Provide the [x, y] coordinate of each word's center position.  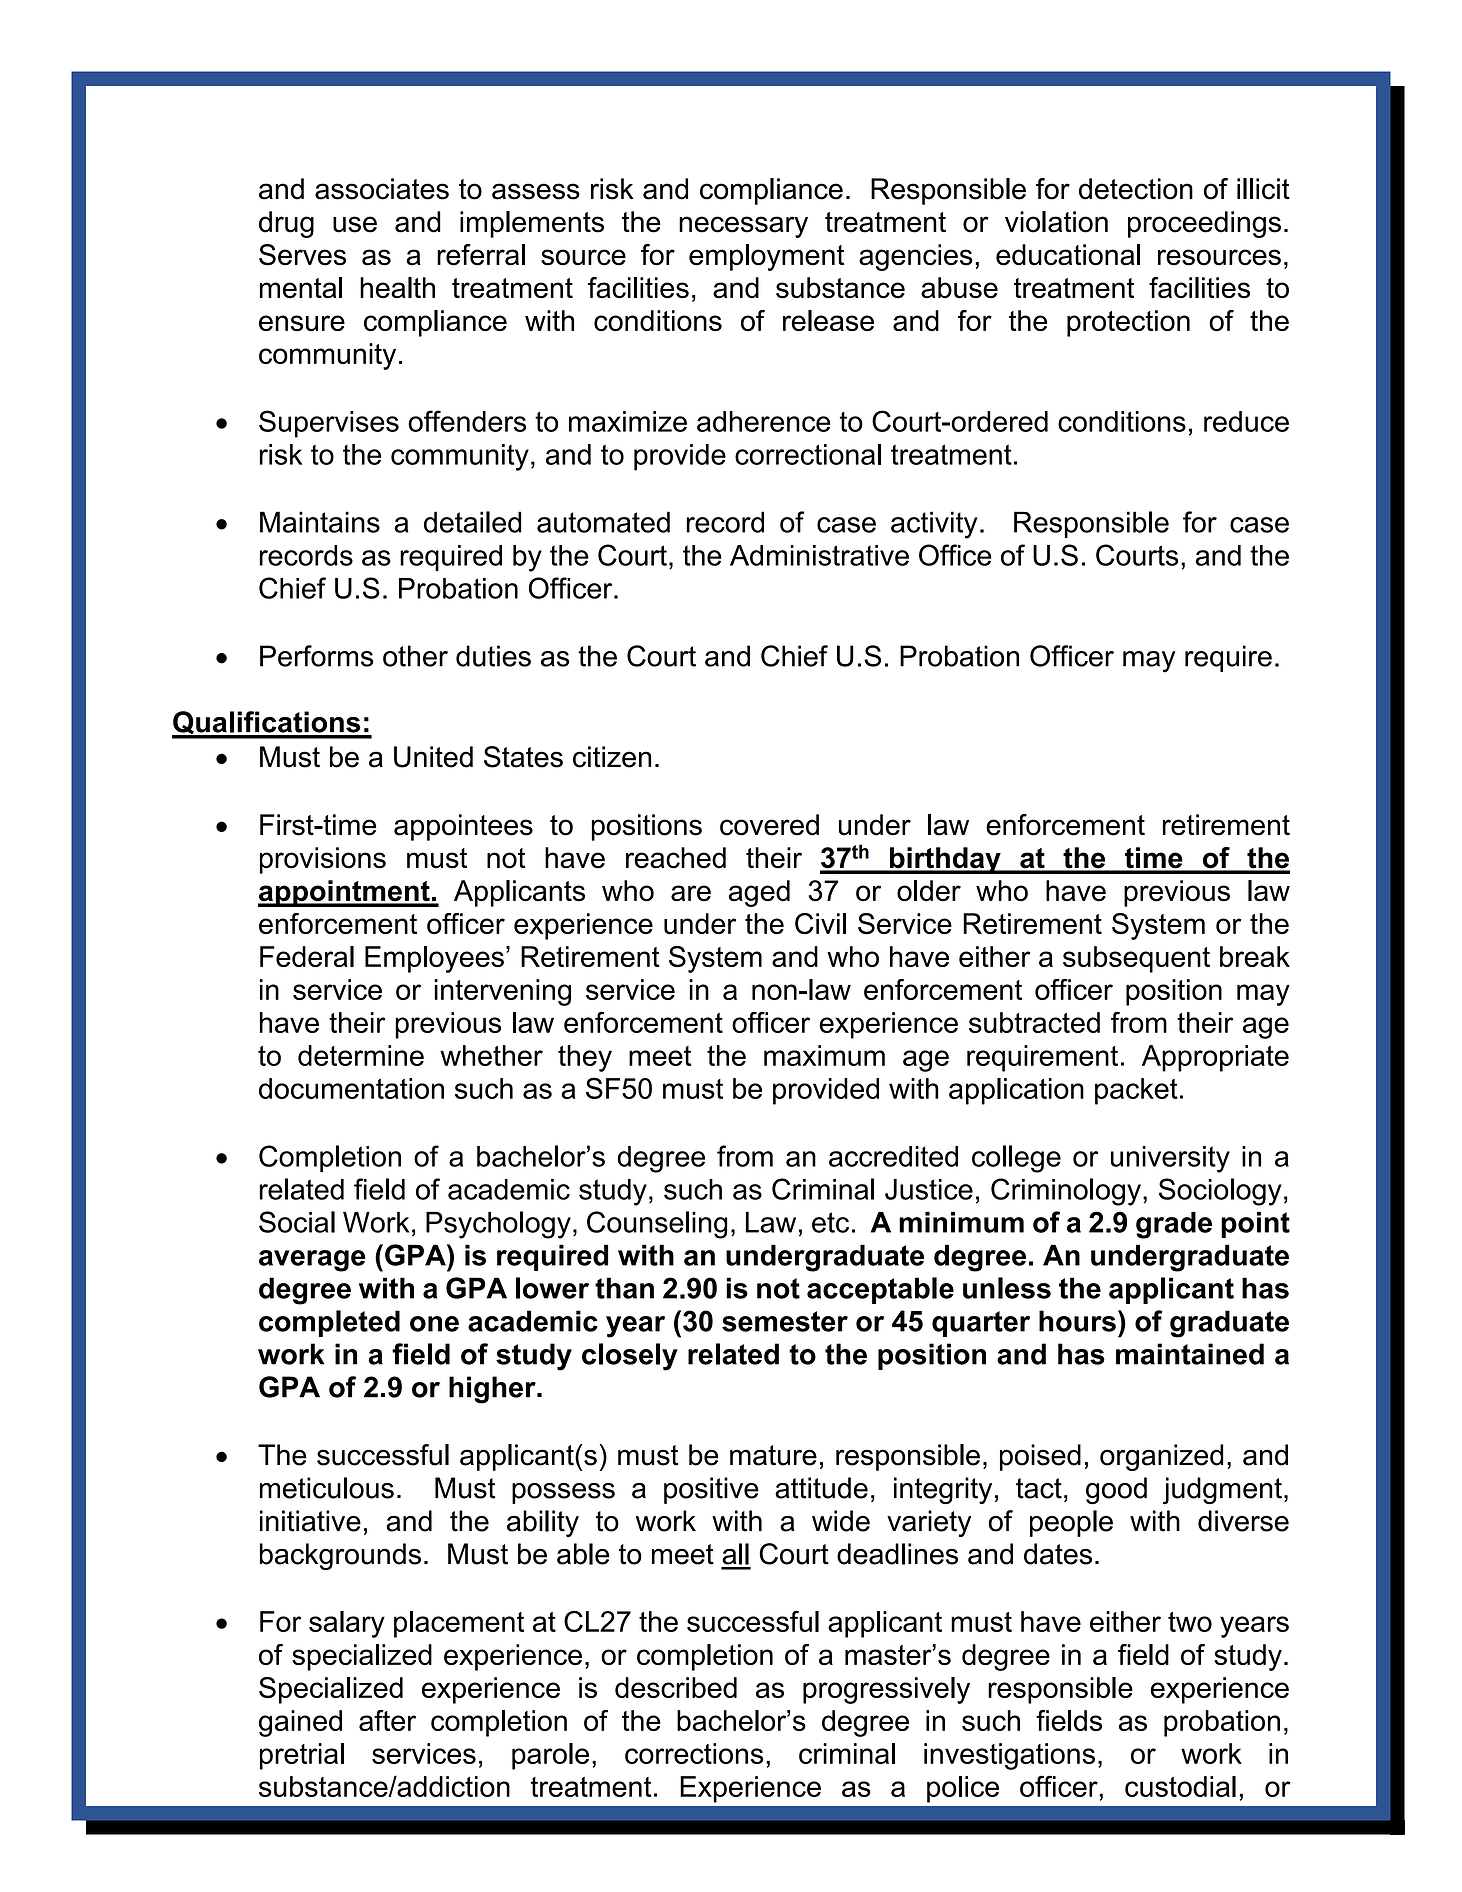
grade [1174, 1225]
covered [769, 825]
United [433, 757]
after [387, 1720]
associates [382, 189]
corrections [694, 1753]
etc [830, 1222]
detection [1136, 189]
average [312, 1261]
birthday [945, 860]
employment [766, 257]
